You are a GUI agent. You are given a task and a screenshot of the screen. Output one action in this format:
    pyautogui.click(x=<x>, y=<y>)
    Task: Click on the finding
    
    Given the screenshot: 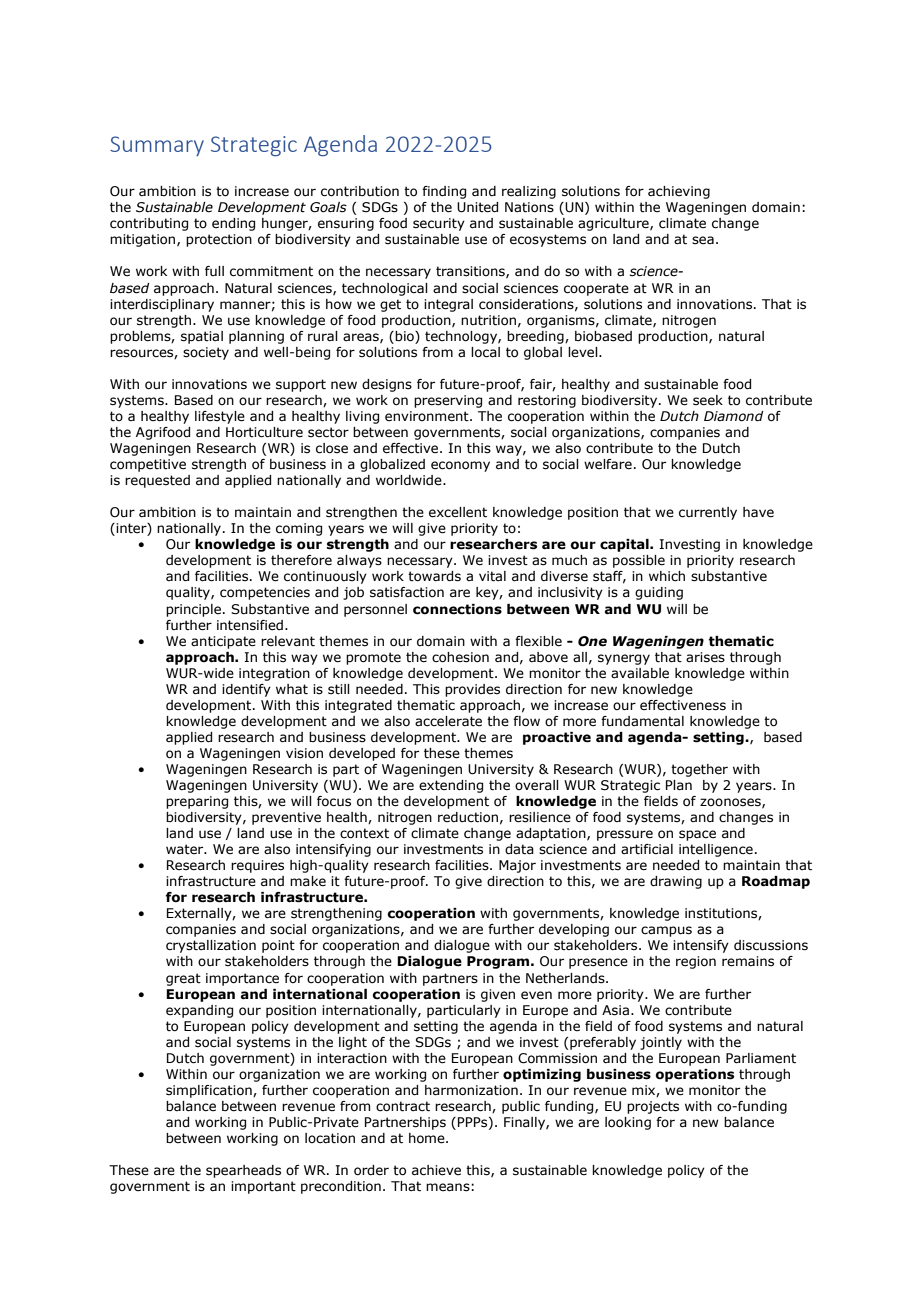 What is the action you would take?
    pyautogui.click(x=444, y=192)
